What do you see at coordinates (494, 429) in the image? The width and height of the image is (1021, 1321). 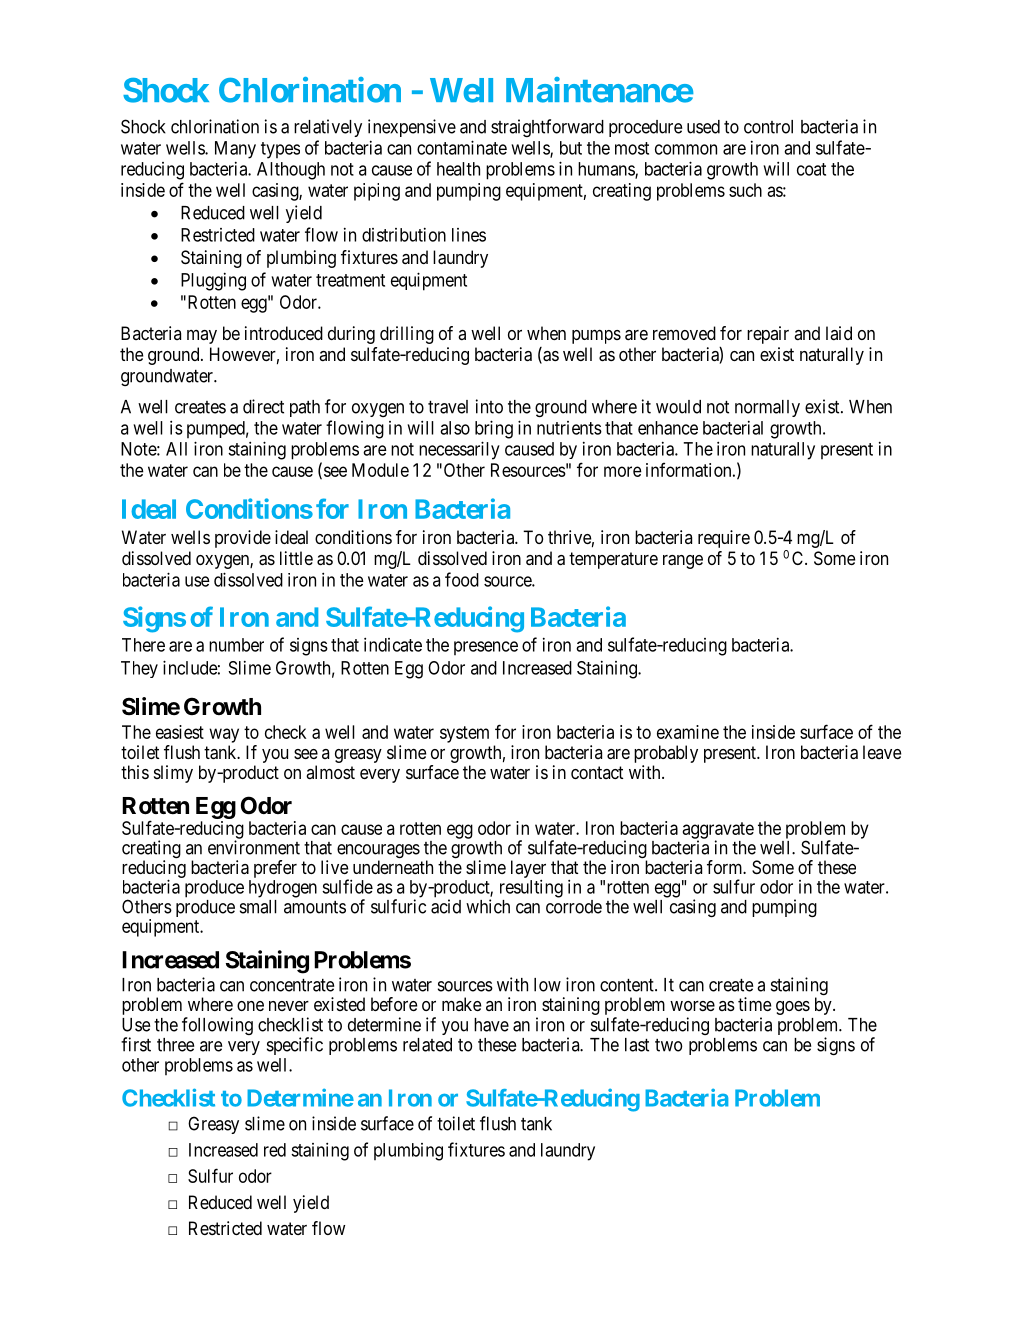 I see `bring` at bounding box center [494, 429].
